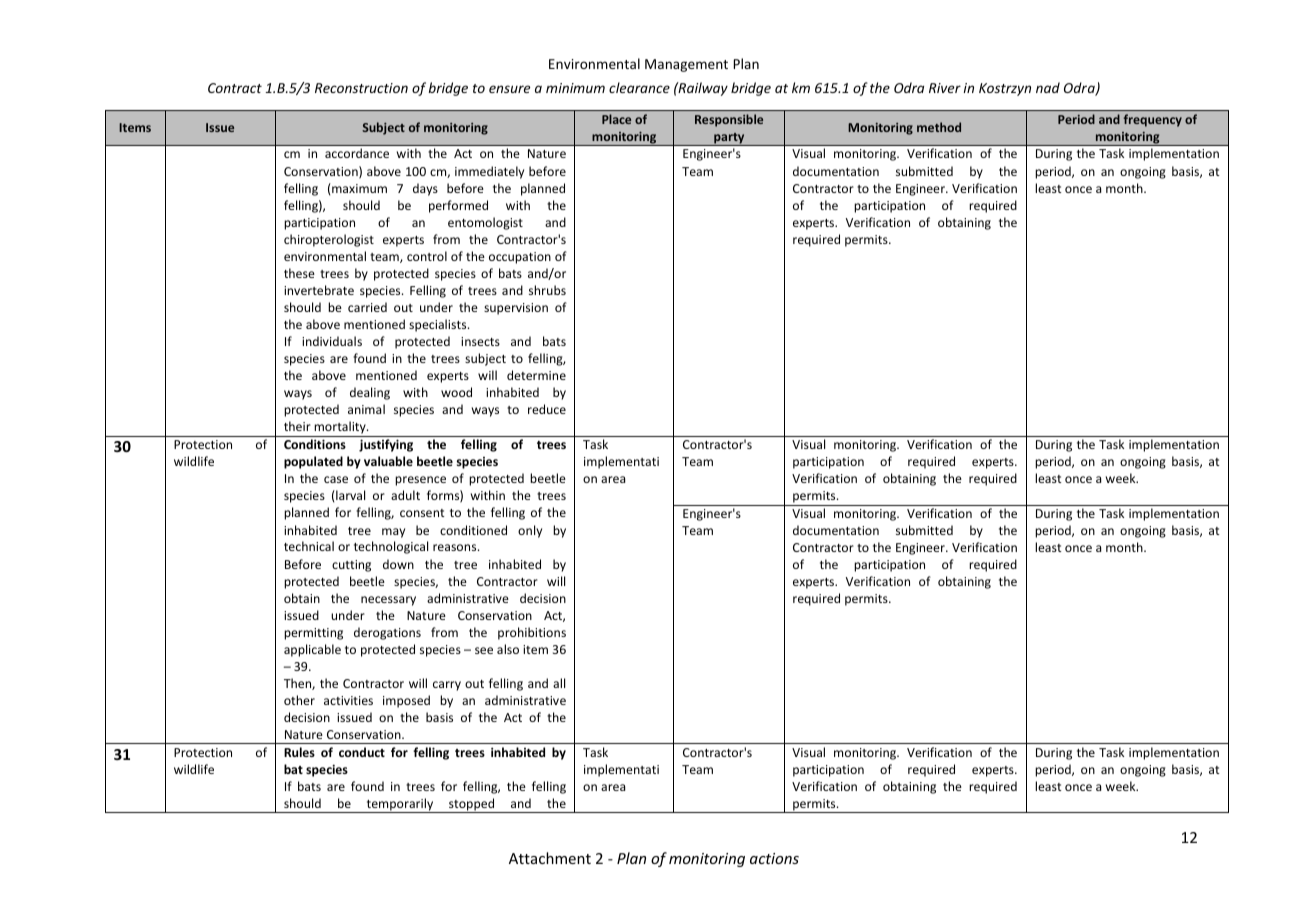  I want to click on actions, so click(774, 858).
